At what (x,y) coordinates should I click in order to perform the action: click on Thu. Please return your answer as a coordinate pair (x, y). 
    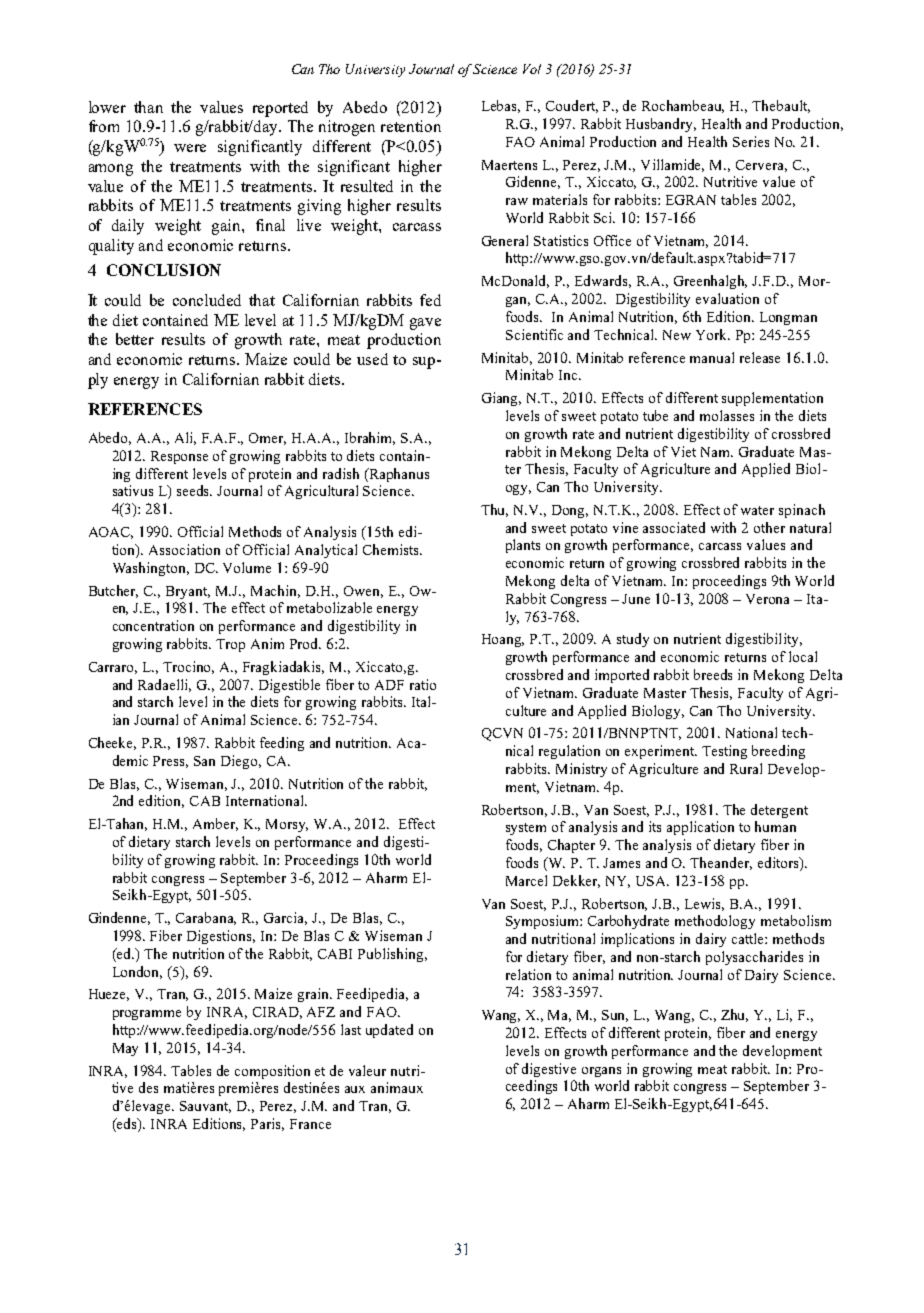
    Looking at the image, I should click on (494, 510).
